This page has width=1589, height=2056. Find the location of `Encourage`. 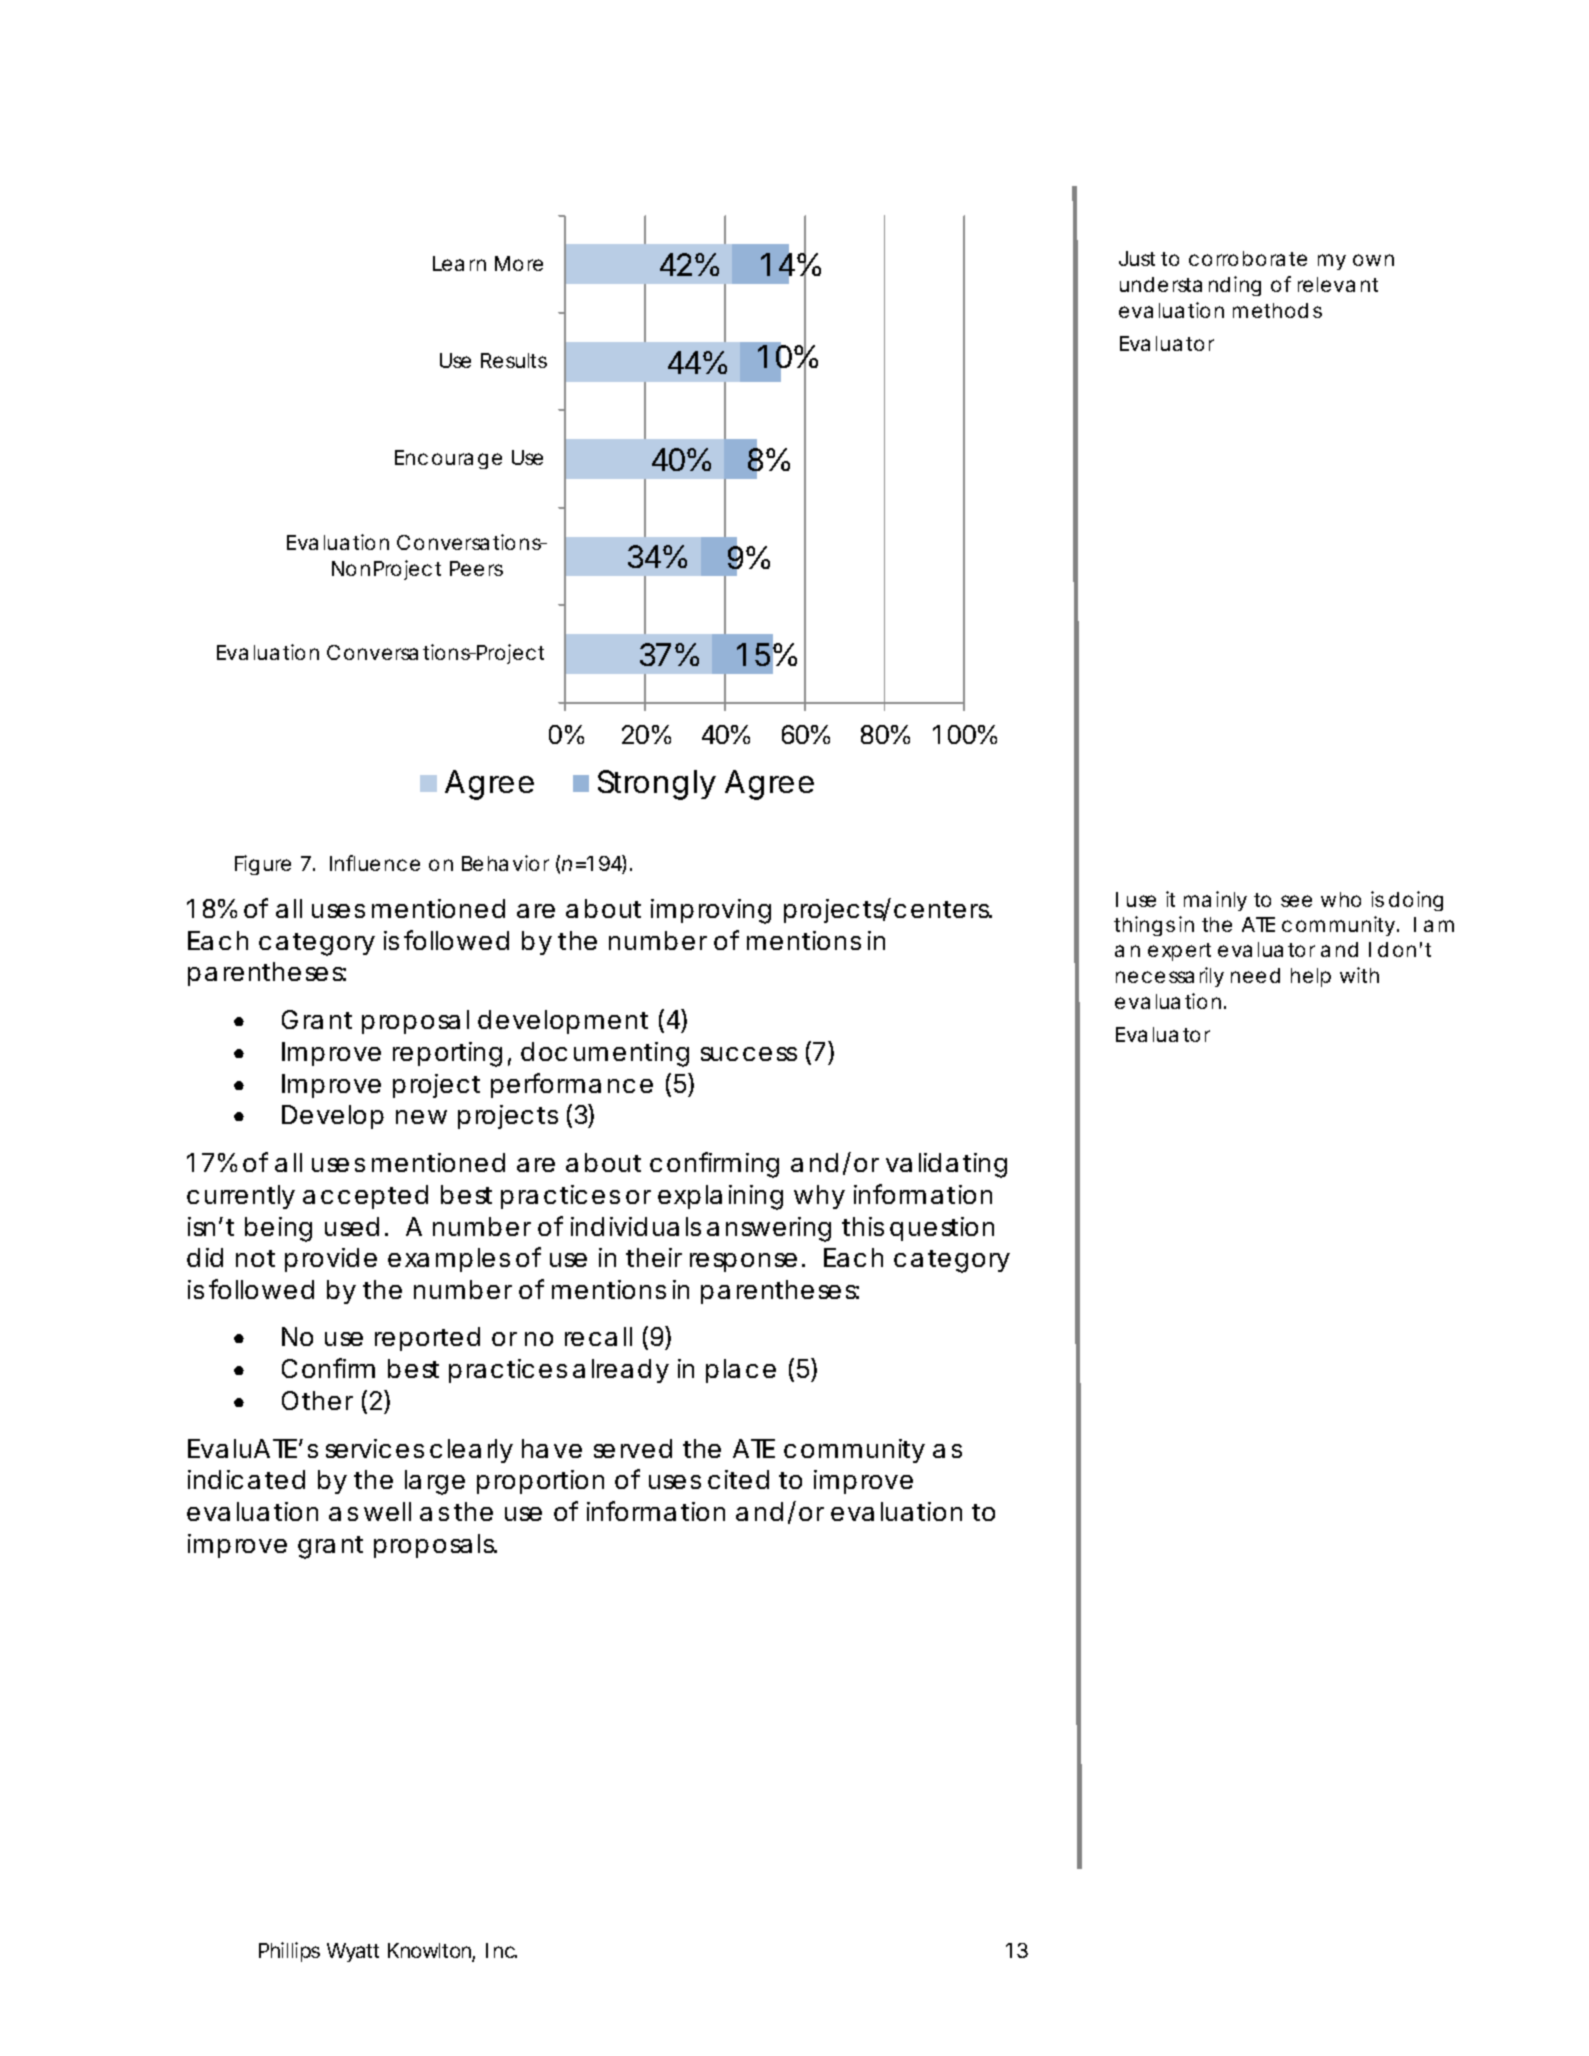

Encourage is located at coordinates (448, 459).
